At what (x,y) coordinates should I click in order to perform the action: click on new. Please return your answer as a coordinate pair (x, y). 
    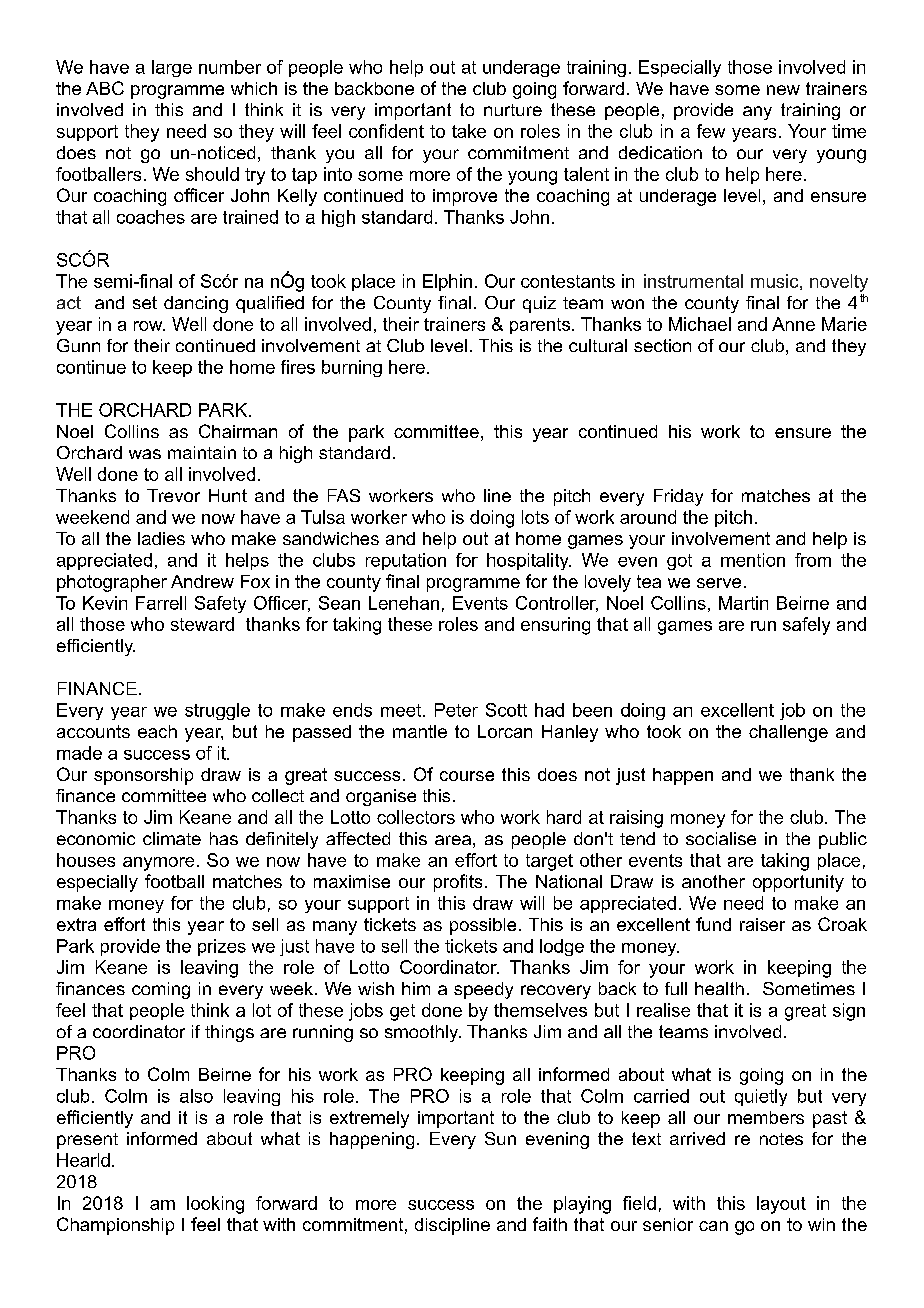
    Looking at the image, I should click on (783, 90).
